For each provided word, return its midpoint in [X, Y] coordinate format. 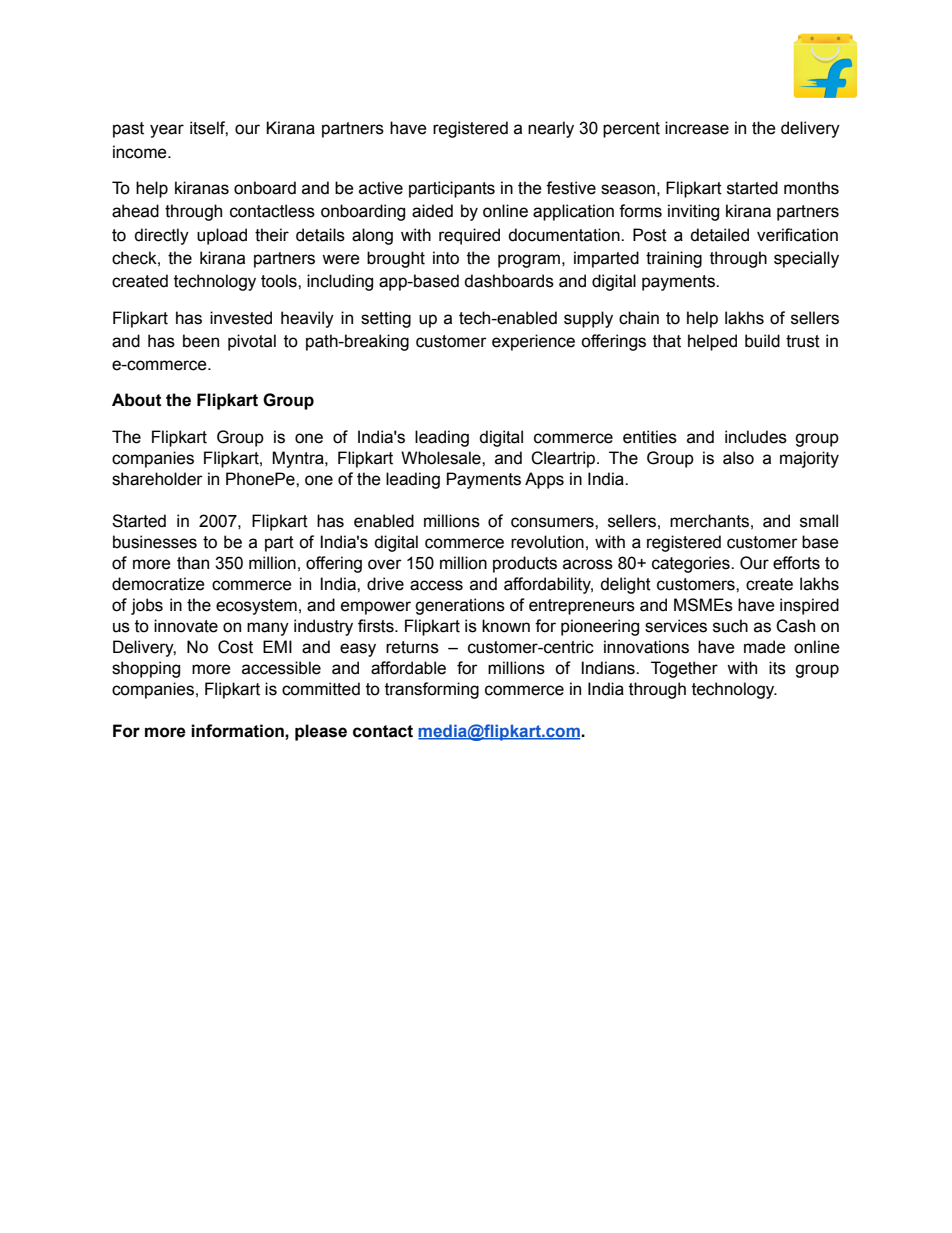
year [167, 131]
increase [697, 128]
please [321, 732]
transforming [432, 690]
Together [684, 669]
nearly [551, 129]
